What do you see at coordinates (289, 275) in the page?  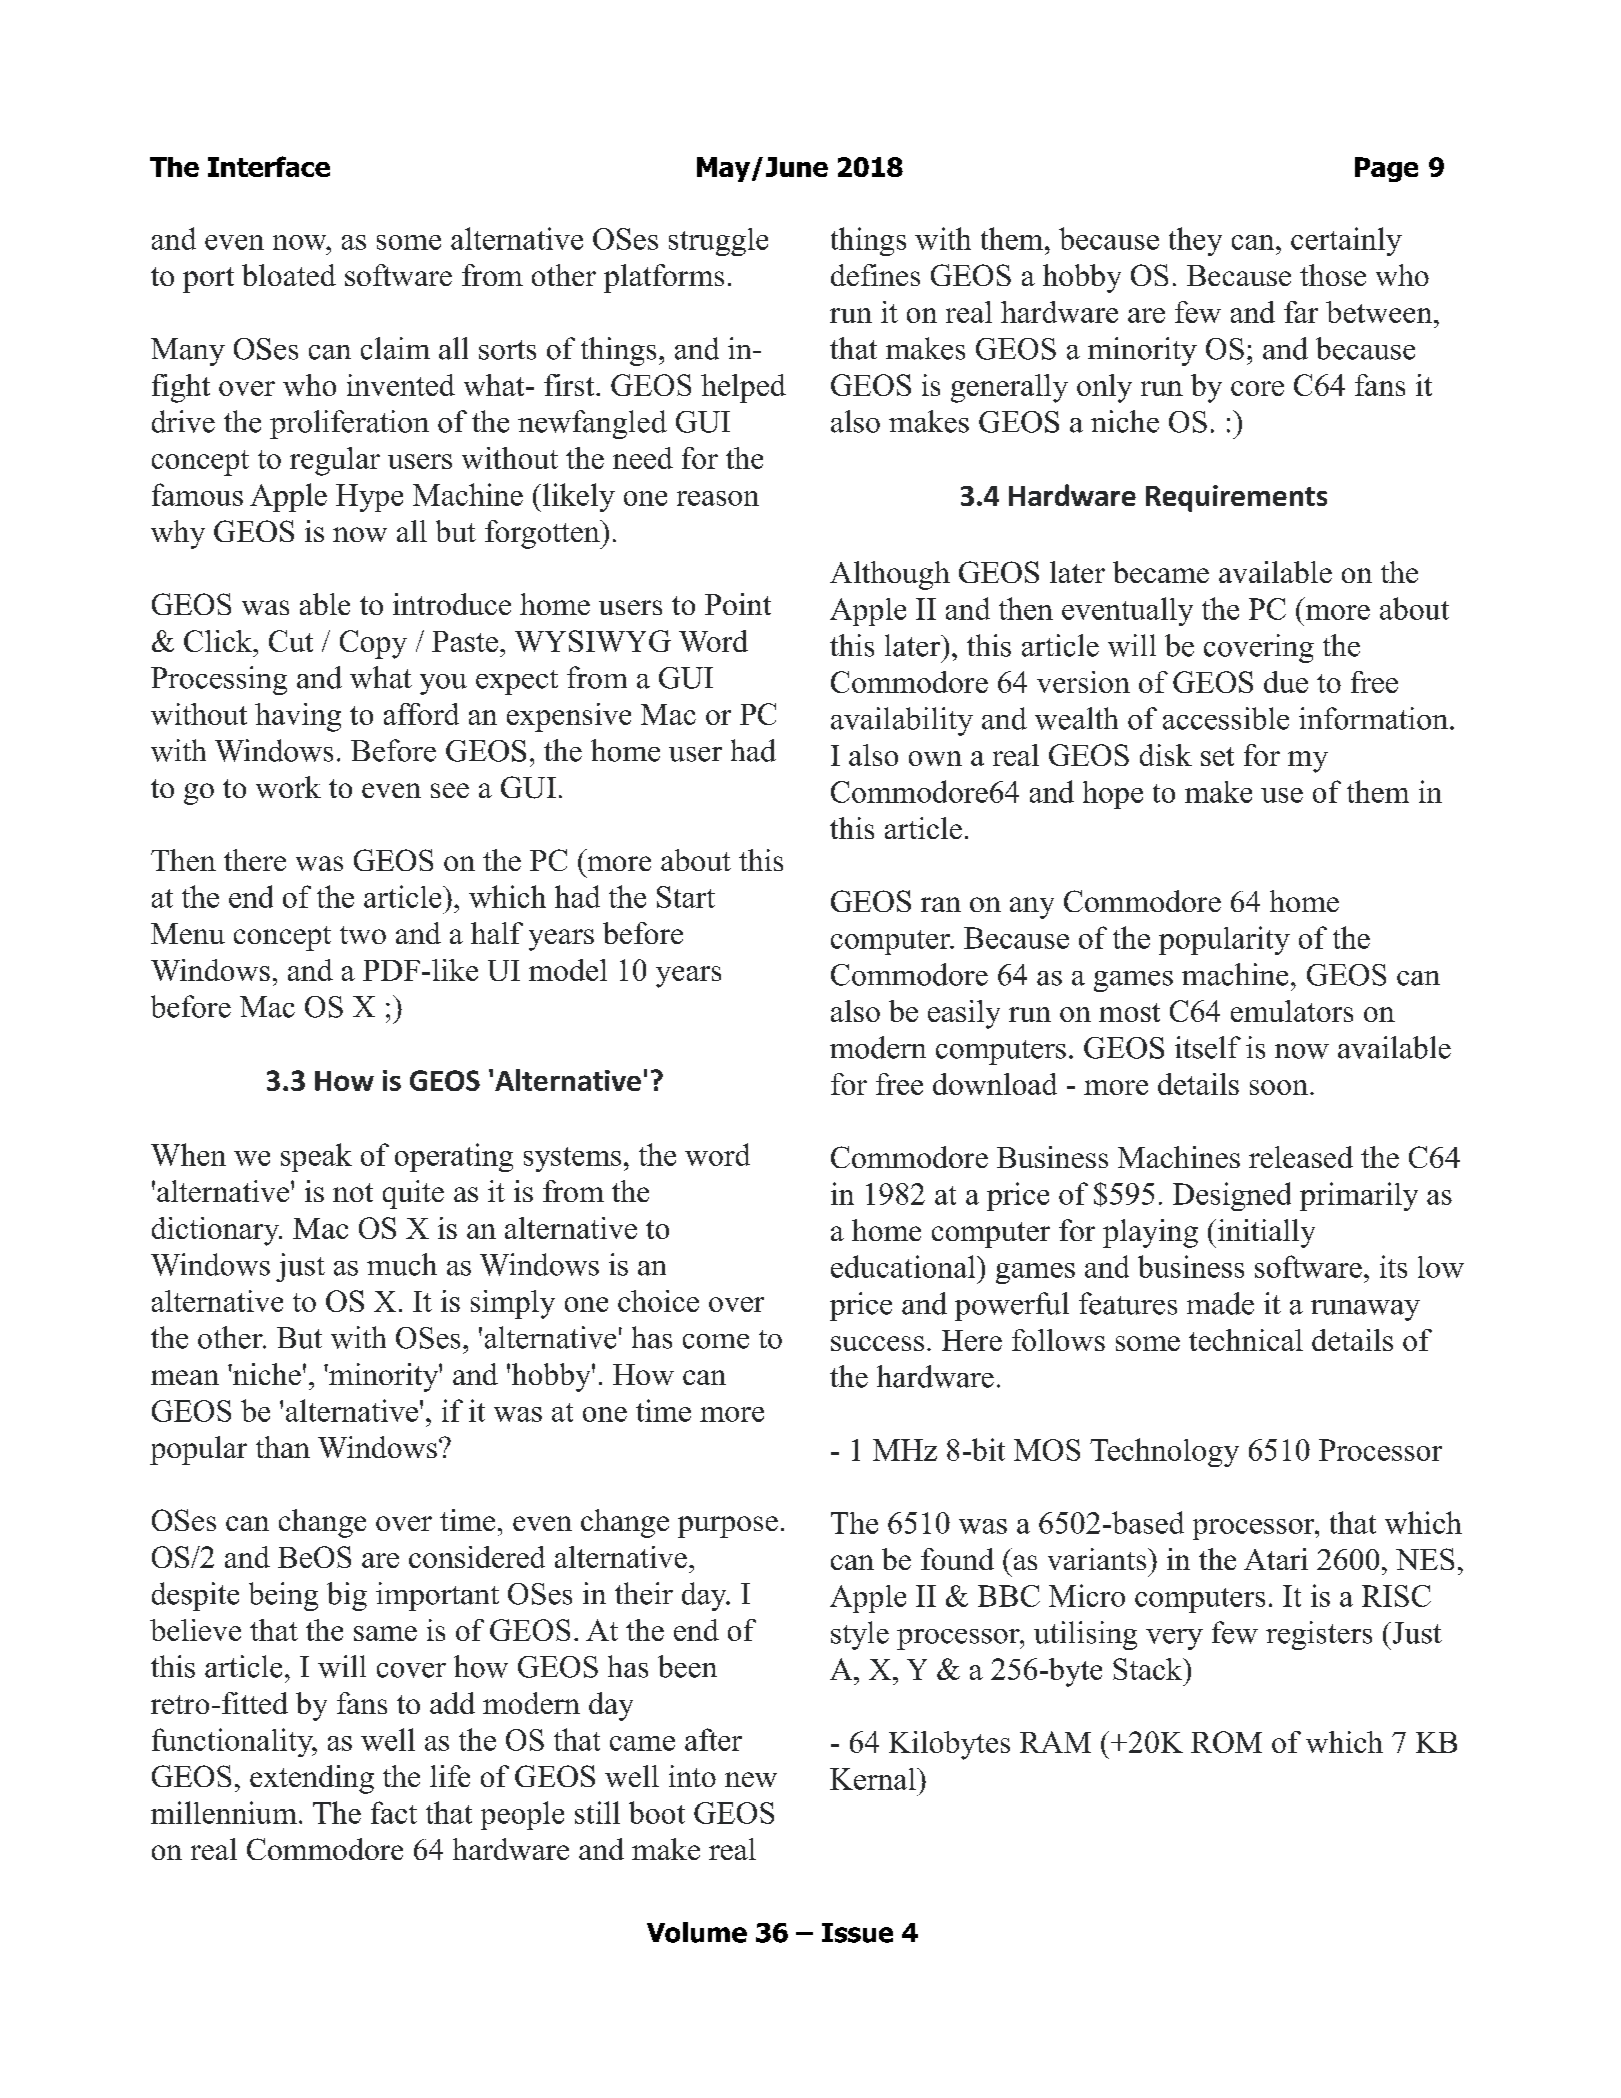 I see `bloated` at bounding box center [289, 275].
